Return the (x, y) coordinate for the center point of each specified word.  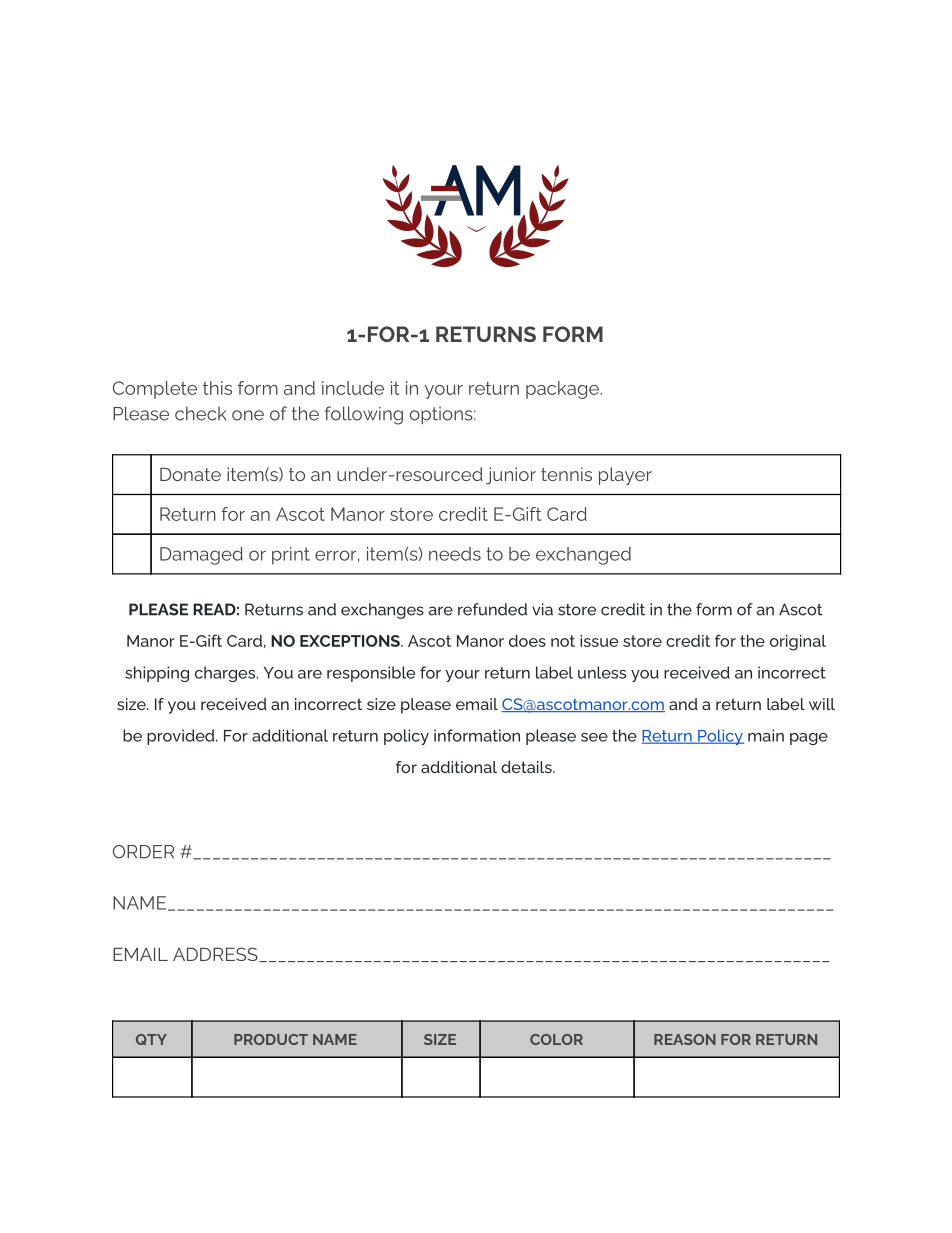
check (200, 413)
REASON (685, 1039)
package (563, 390)
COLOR (556, 1039)
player (625, 476)
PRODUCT (271, 1039)
